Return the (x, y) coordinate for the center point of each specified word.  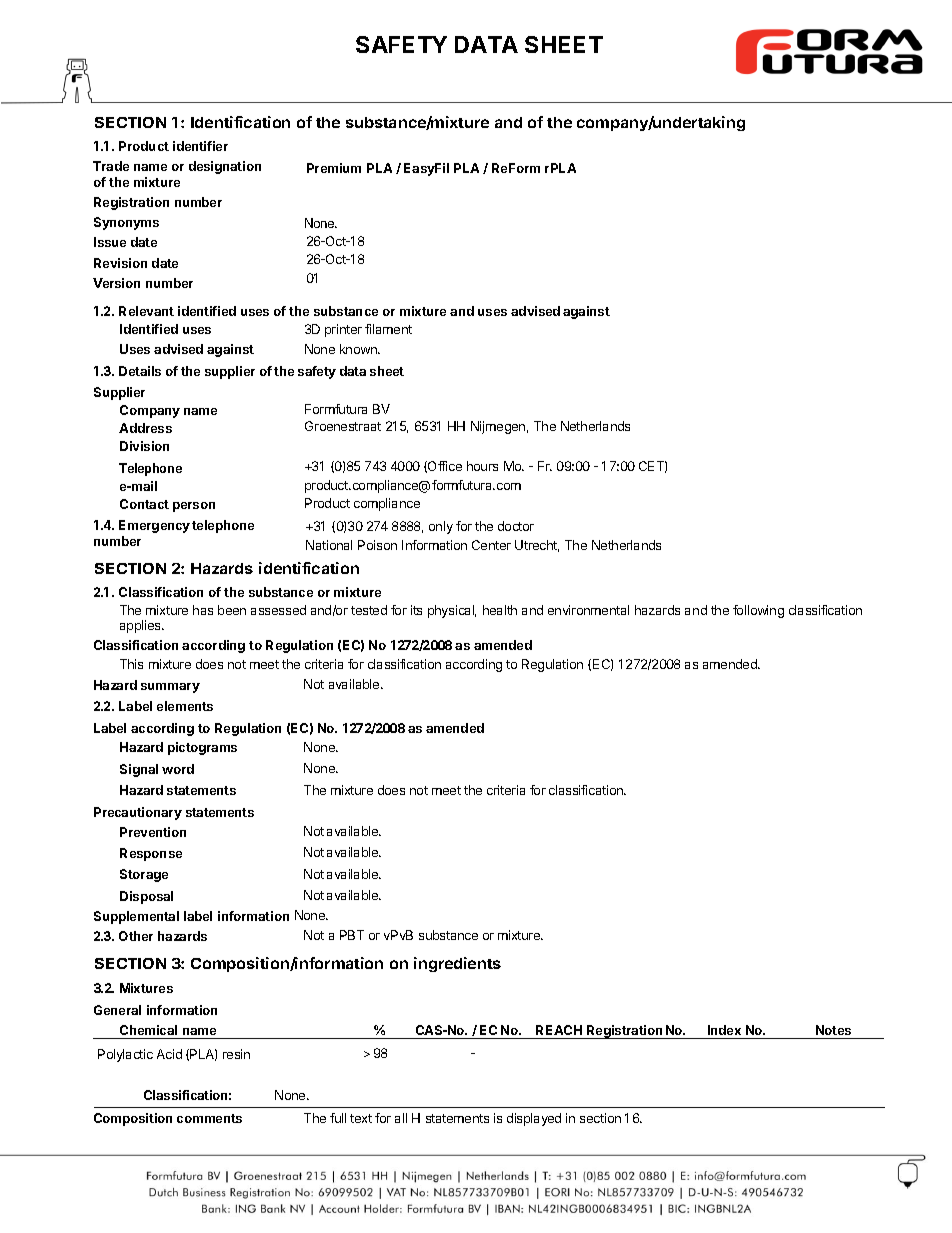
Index (724, 1030)
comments (209, 1118)
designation (225, 167)
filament (388, 329)
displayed (534, 1119)
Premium (334, 168)
